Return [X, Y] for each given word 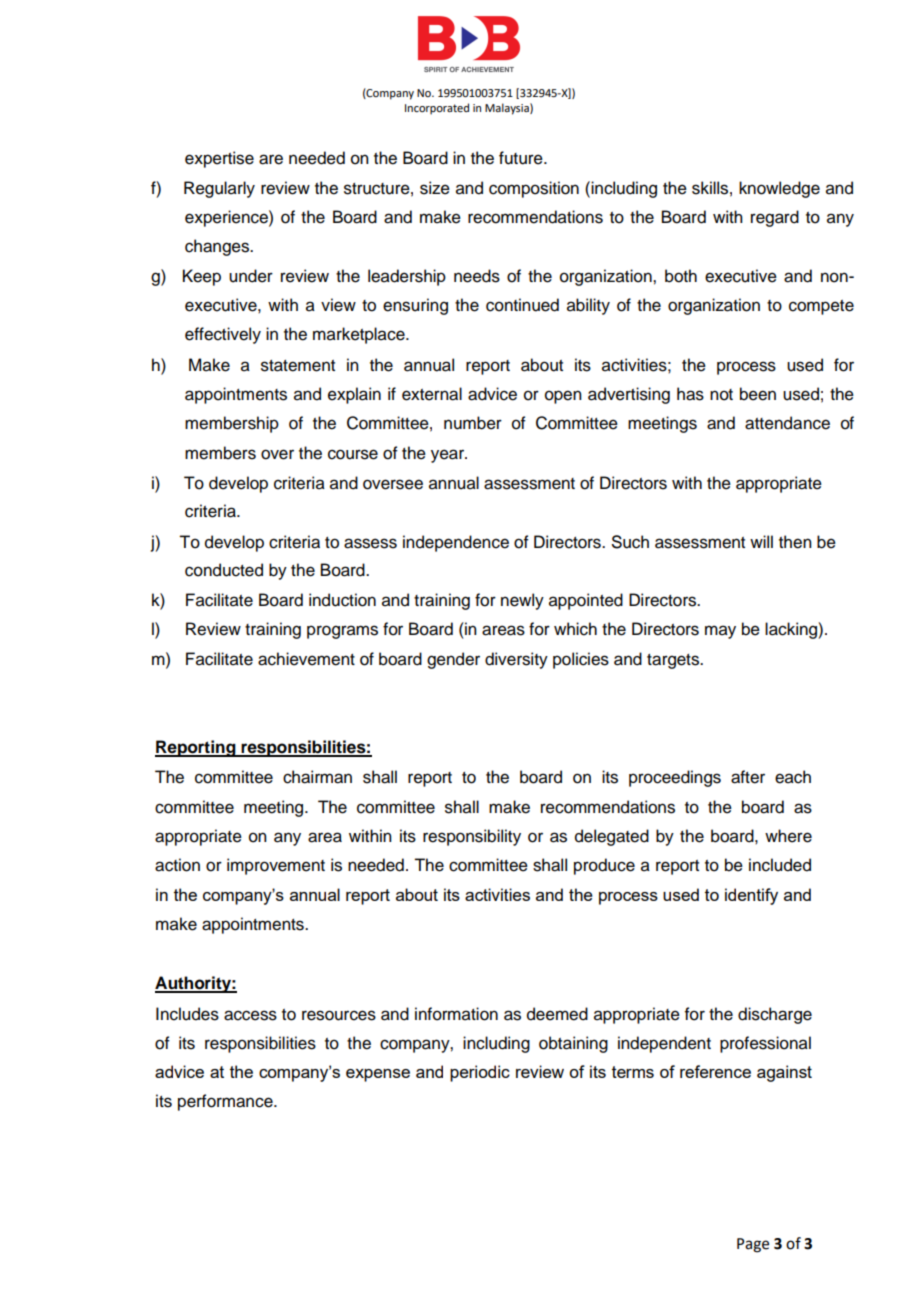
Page [753, 1245]
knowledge [779, 189]
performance [226, 1102]
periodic [480, 1073]
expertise [219, 159]
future [522, 158]
